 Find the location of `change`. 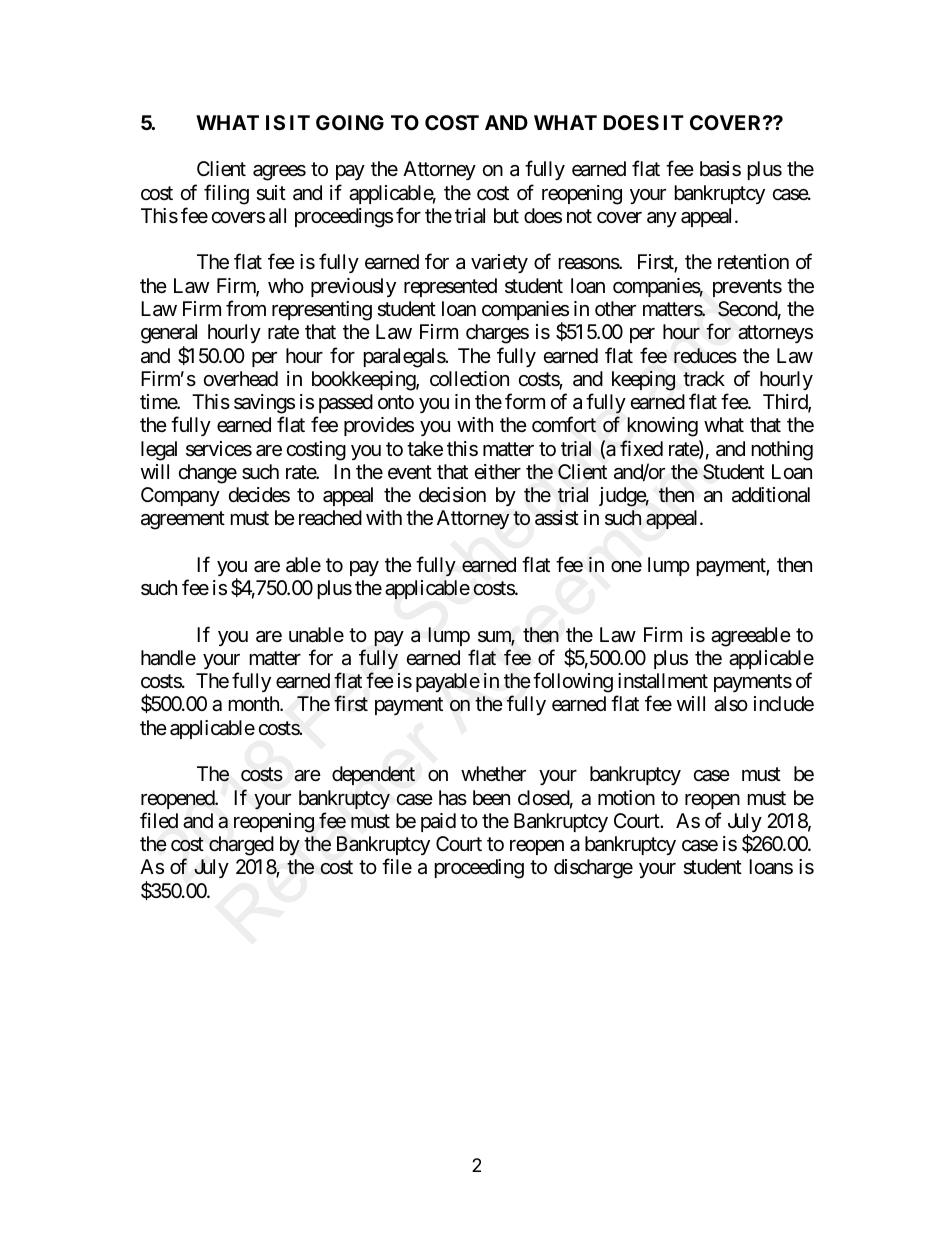

change is located at coordinates (208, 474).
